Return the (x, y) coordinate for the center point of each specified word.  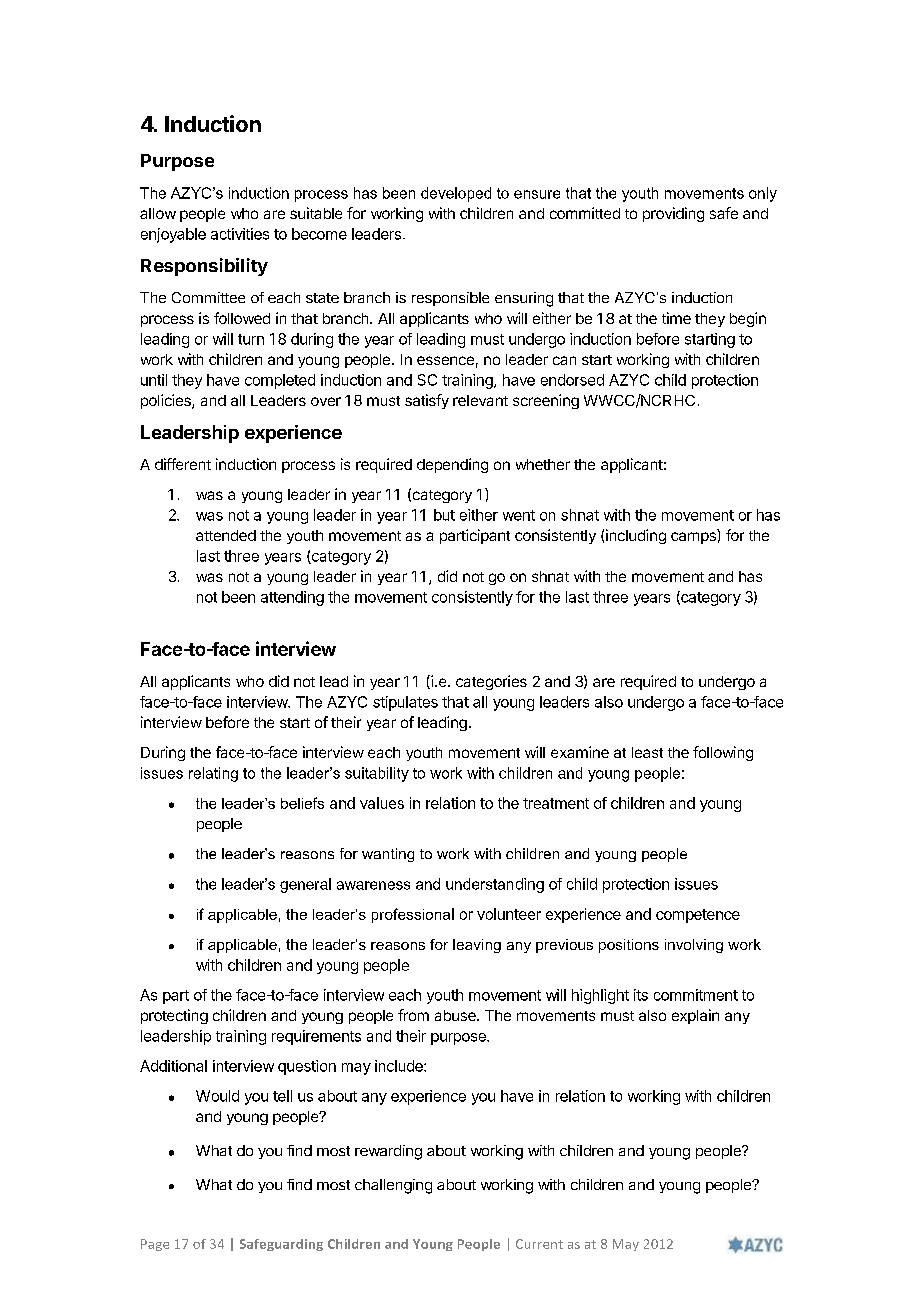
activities (240, 234)
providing (673, 214)
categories (491, 682)
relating (213, 774)
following (723, 753)
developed (456, 194)
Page (155, 1245)
